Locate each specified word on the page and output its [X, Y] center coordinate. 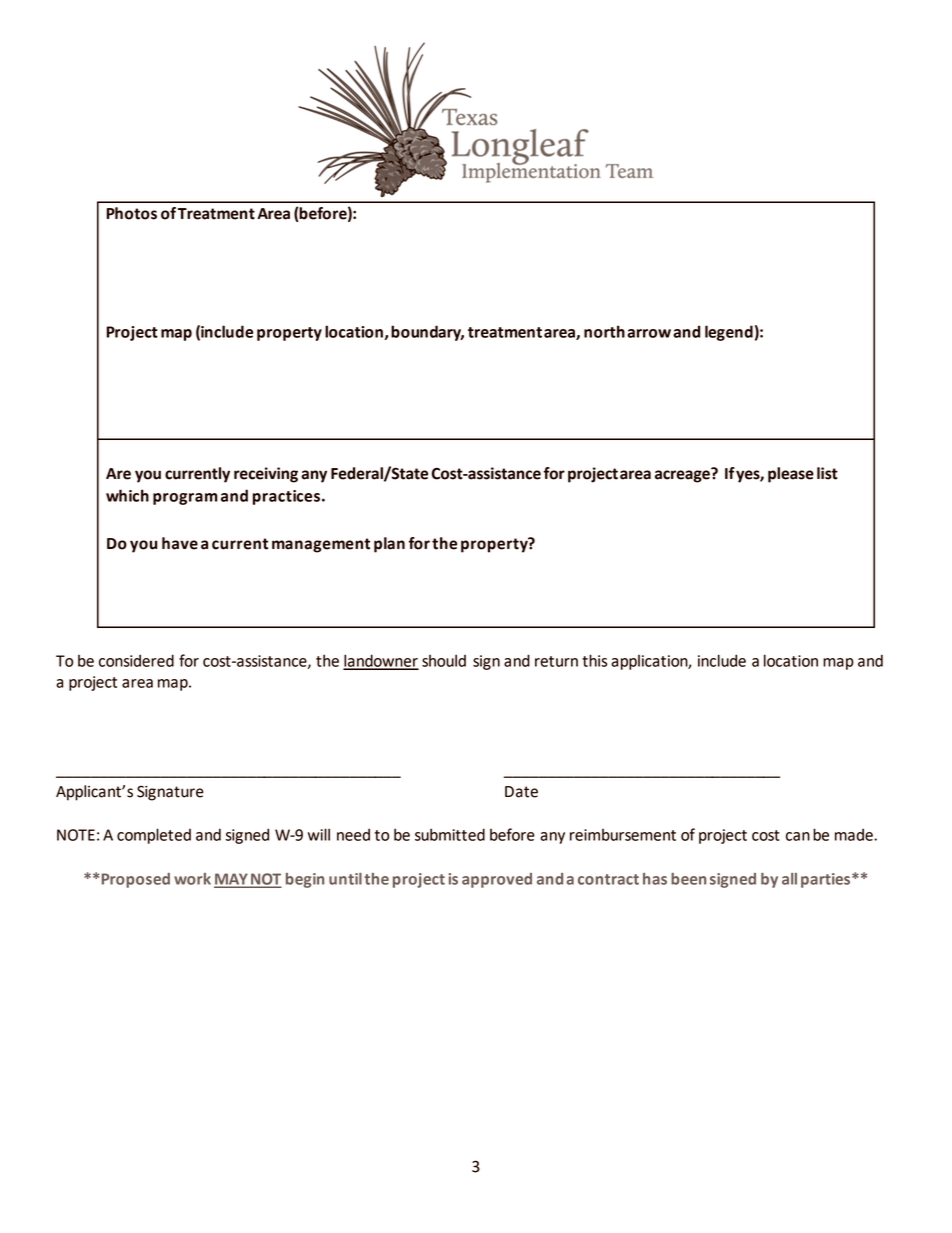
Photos [131, 213]
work [192, 879]
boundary [427, 333]
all [789, 879]
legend [729, 333]
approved [497, 880]
